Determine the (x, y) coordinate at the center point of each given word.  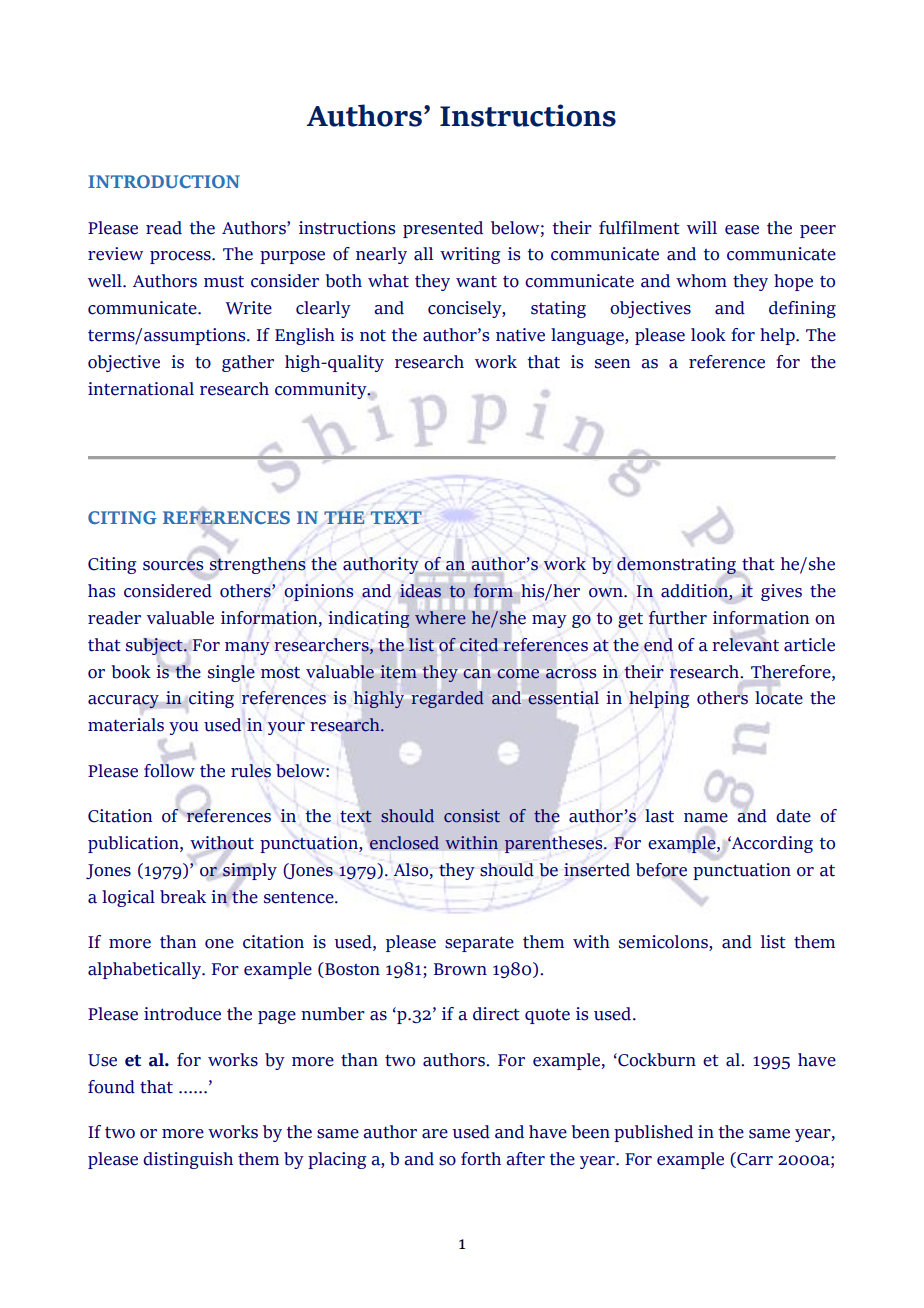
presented (443, 229)
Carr (754, 1159)
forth (481, 1159)
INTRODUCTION (164, 181)
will (702, 227)
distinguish (188, 1160)
